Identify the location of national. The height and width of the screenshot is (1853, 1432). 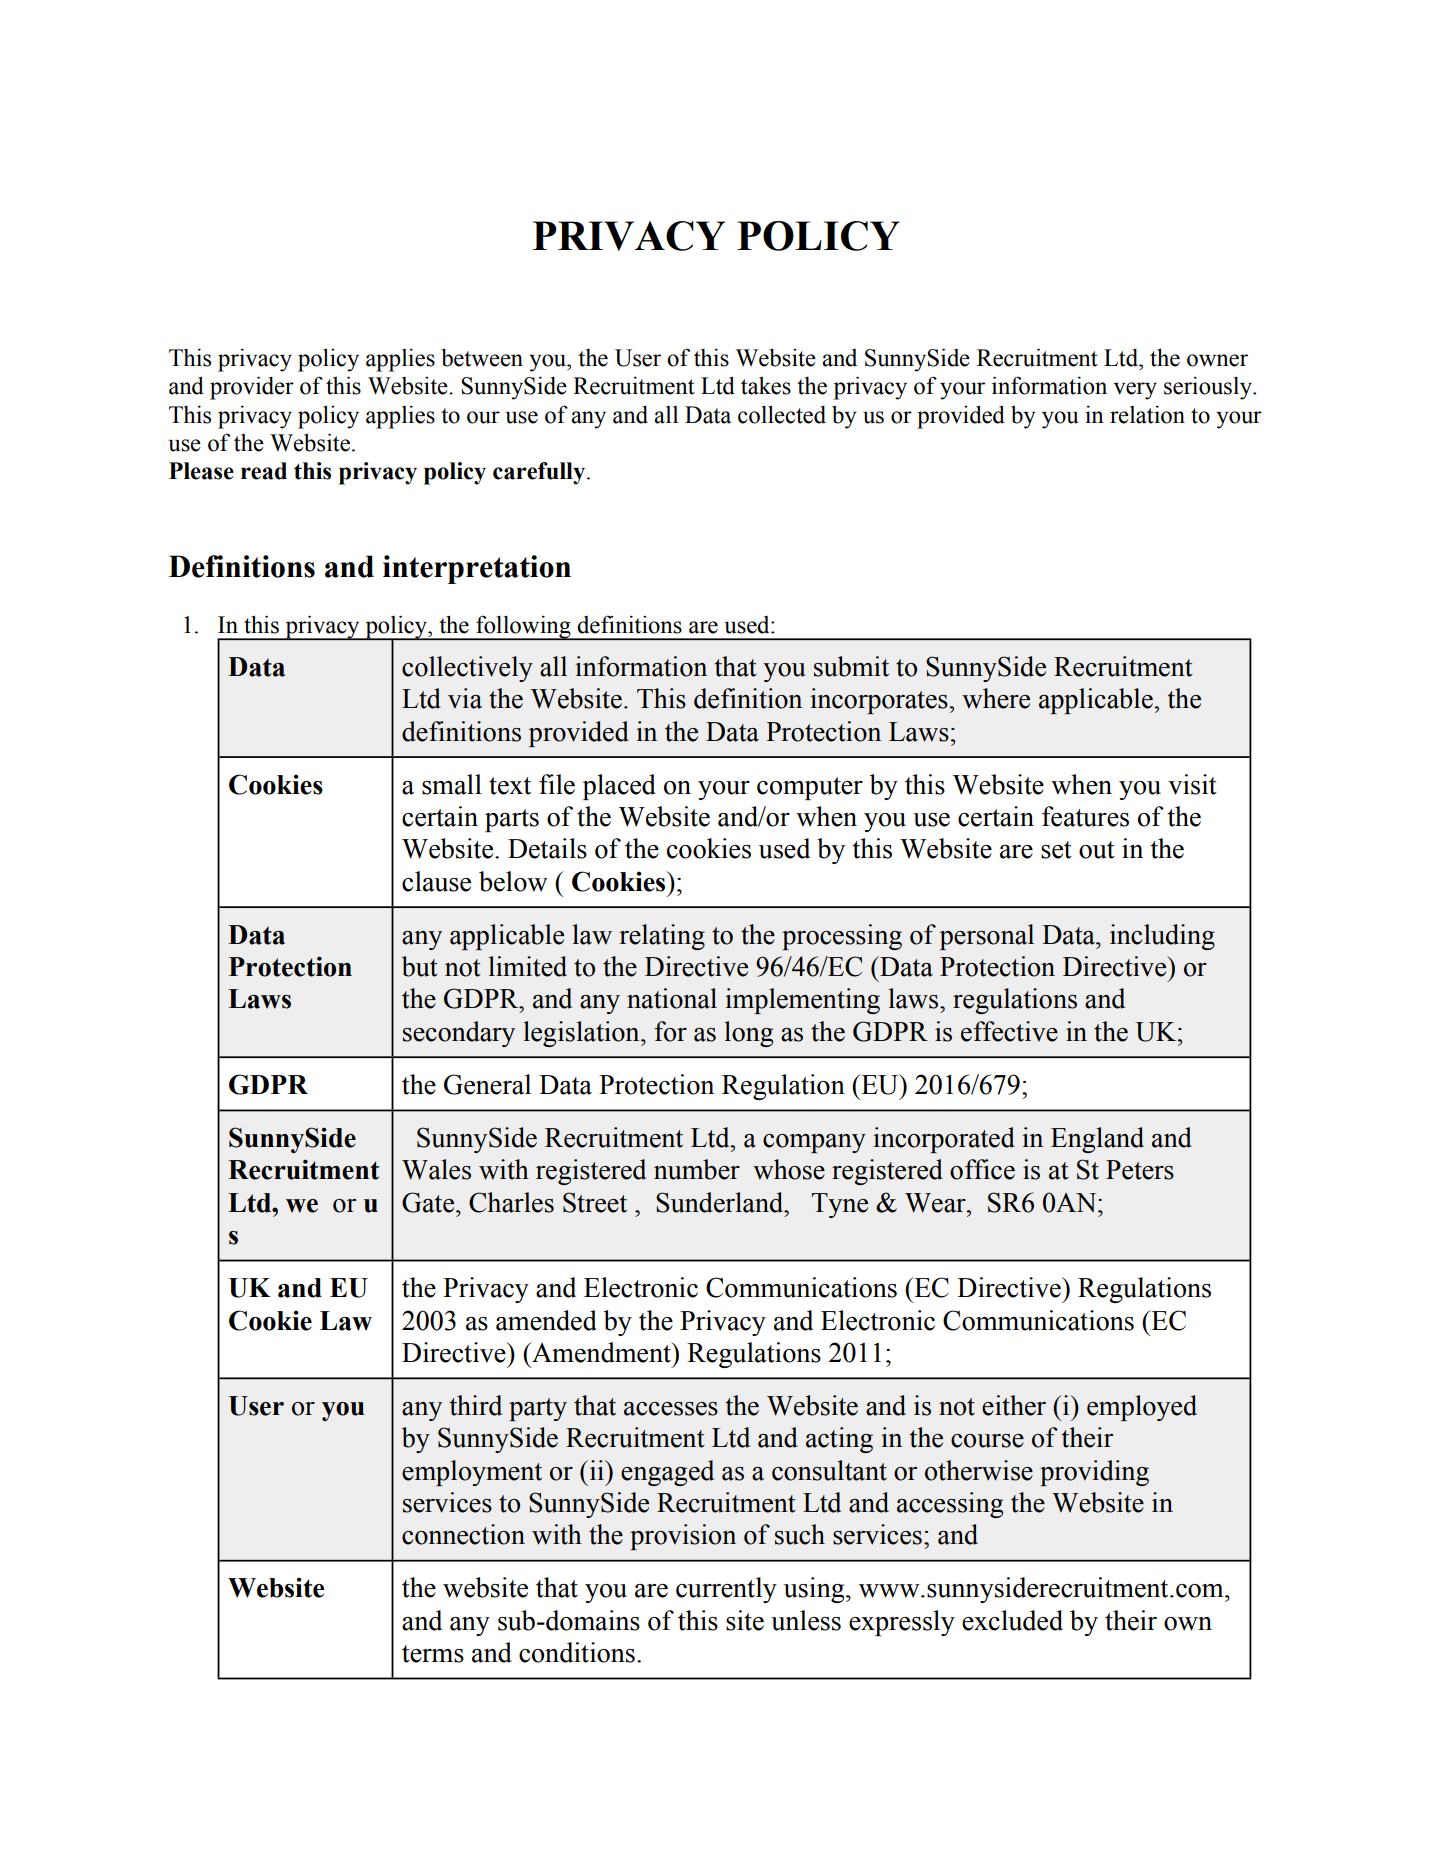
(672, 998).
